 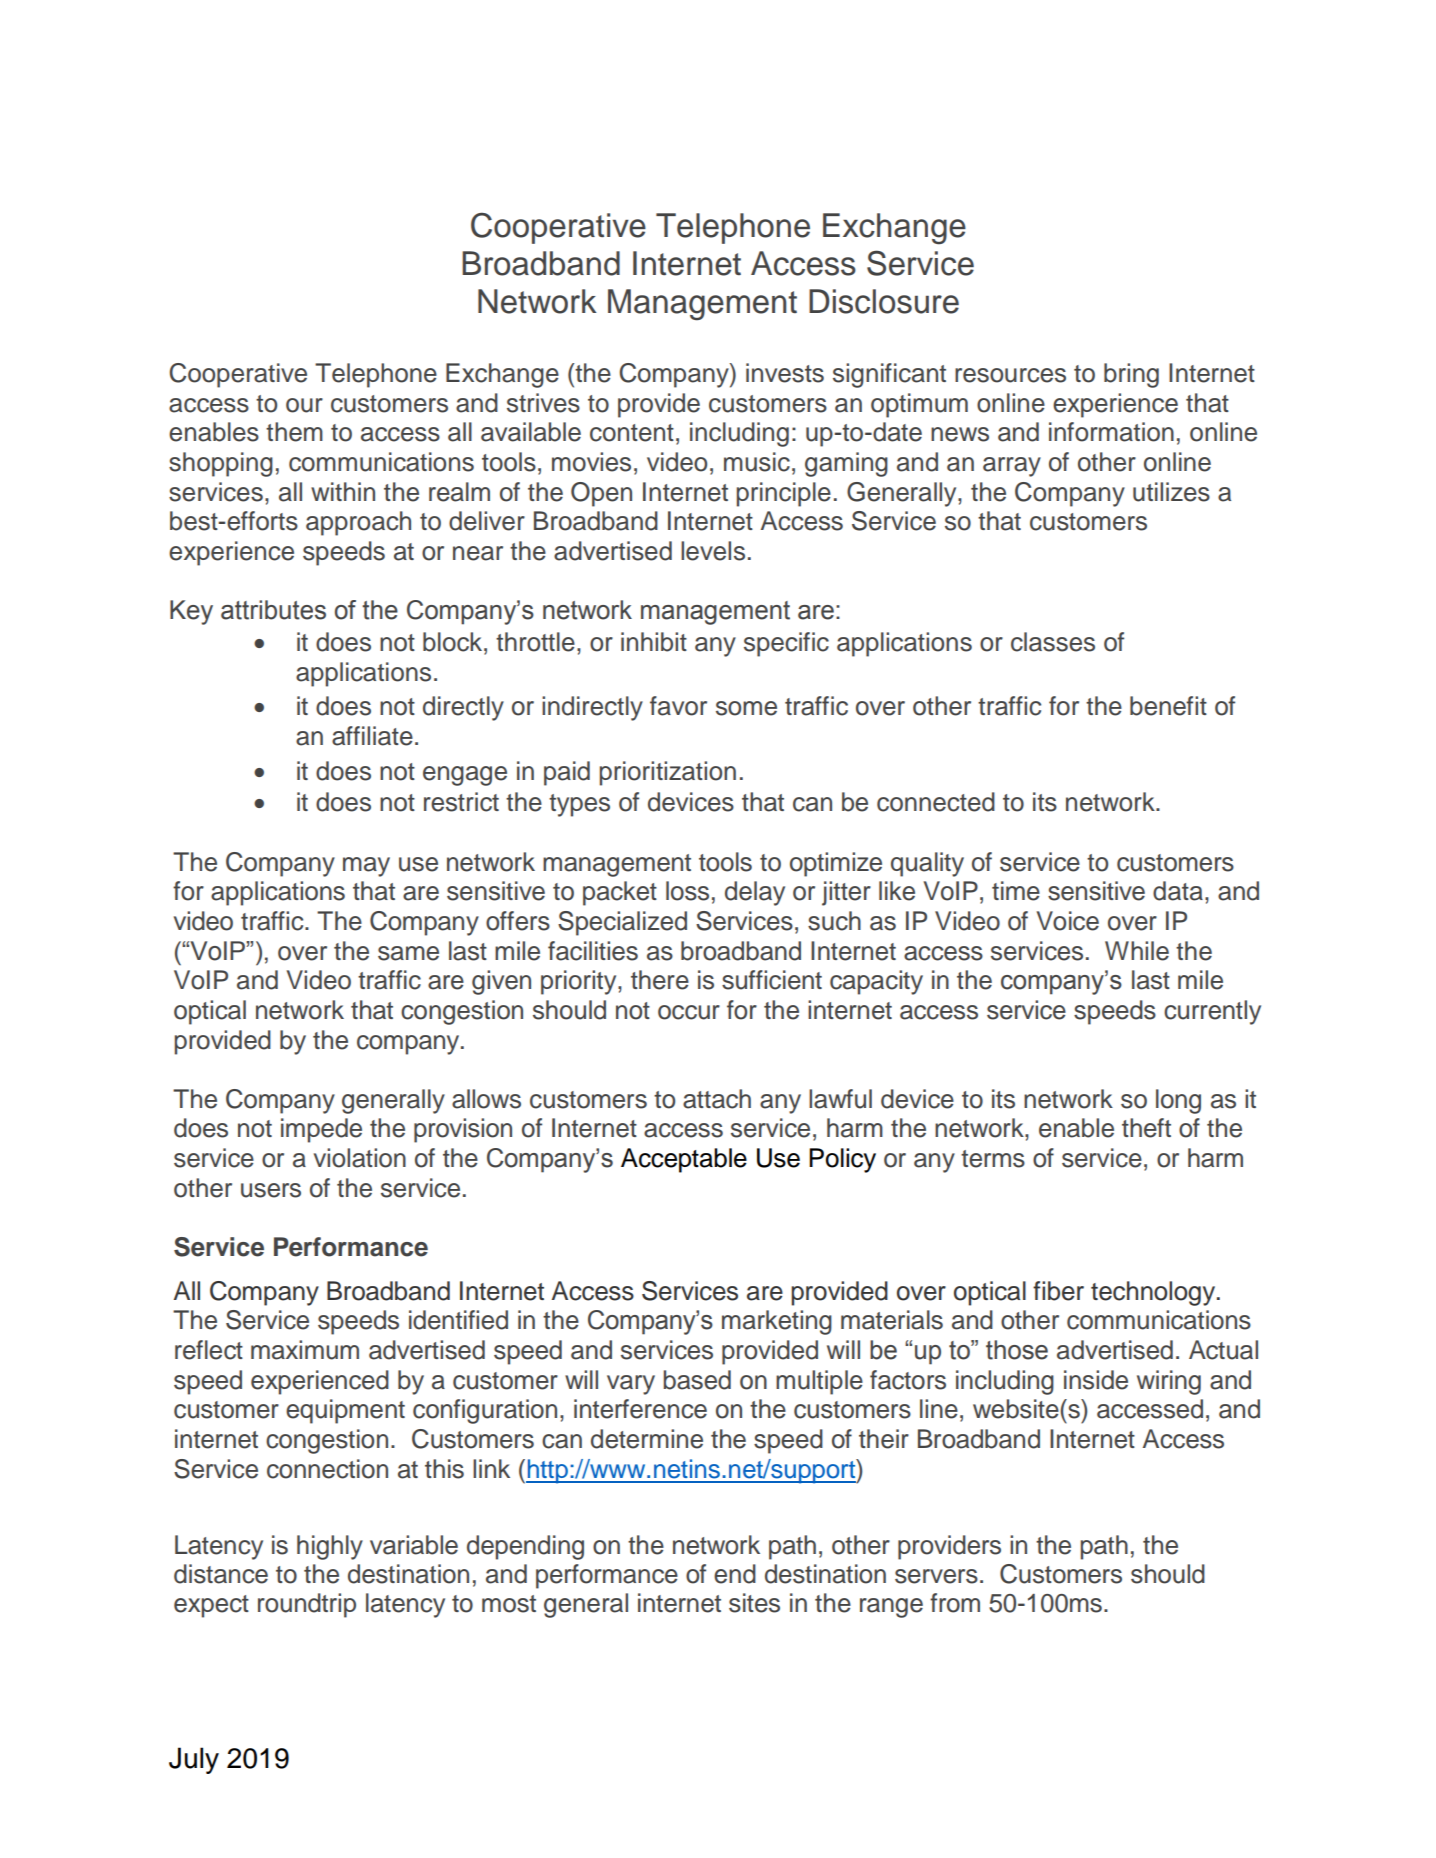 What do you see at coordinates (1212, 1012) in the screenshot?
I see `currently` at bounding box center [1212, 1012].
